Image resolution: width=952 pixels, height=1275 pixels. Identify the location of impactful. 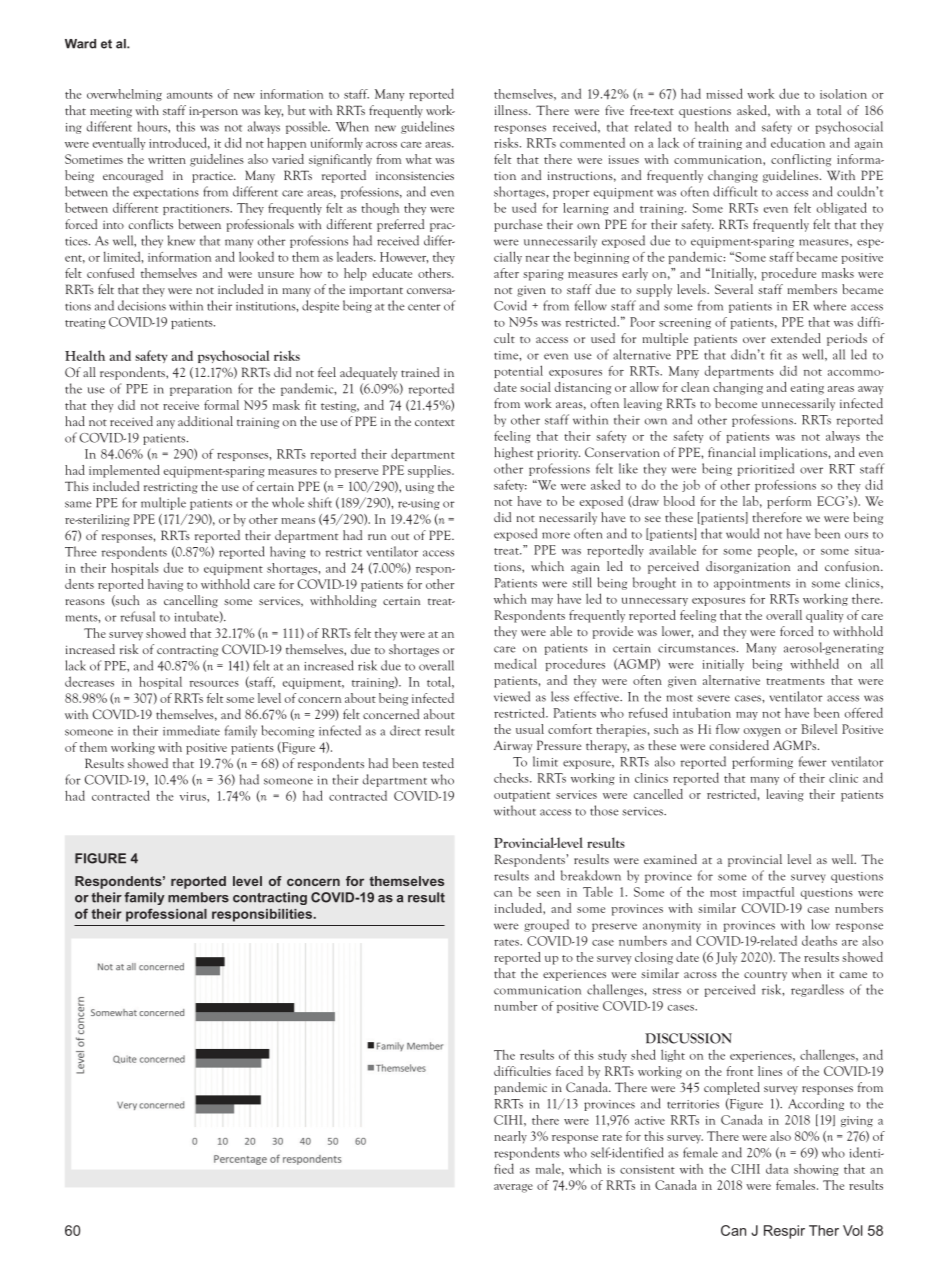
(768, 893).
